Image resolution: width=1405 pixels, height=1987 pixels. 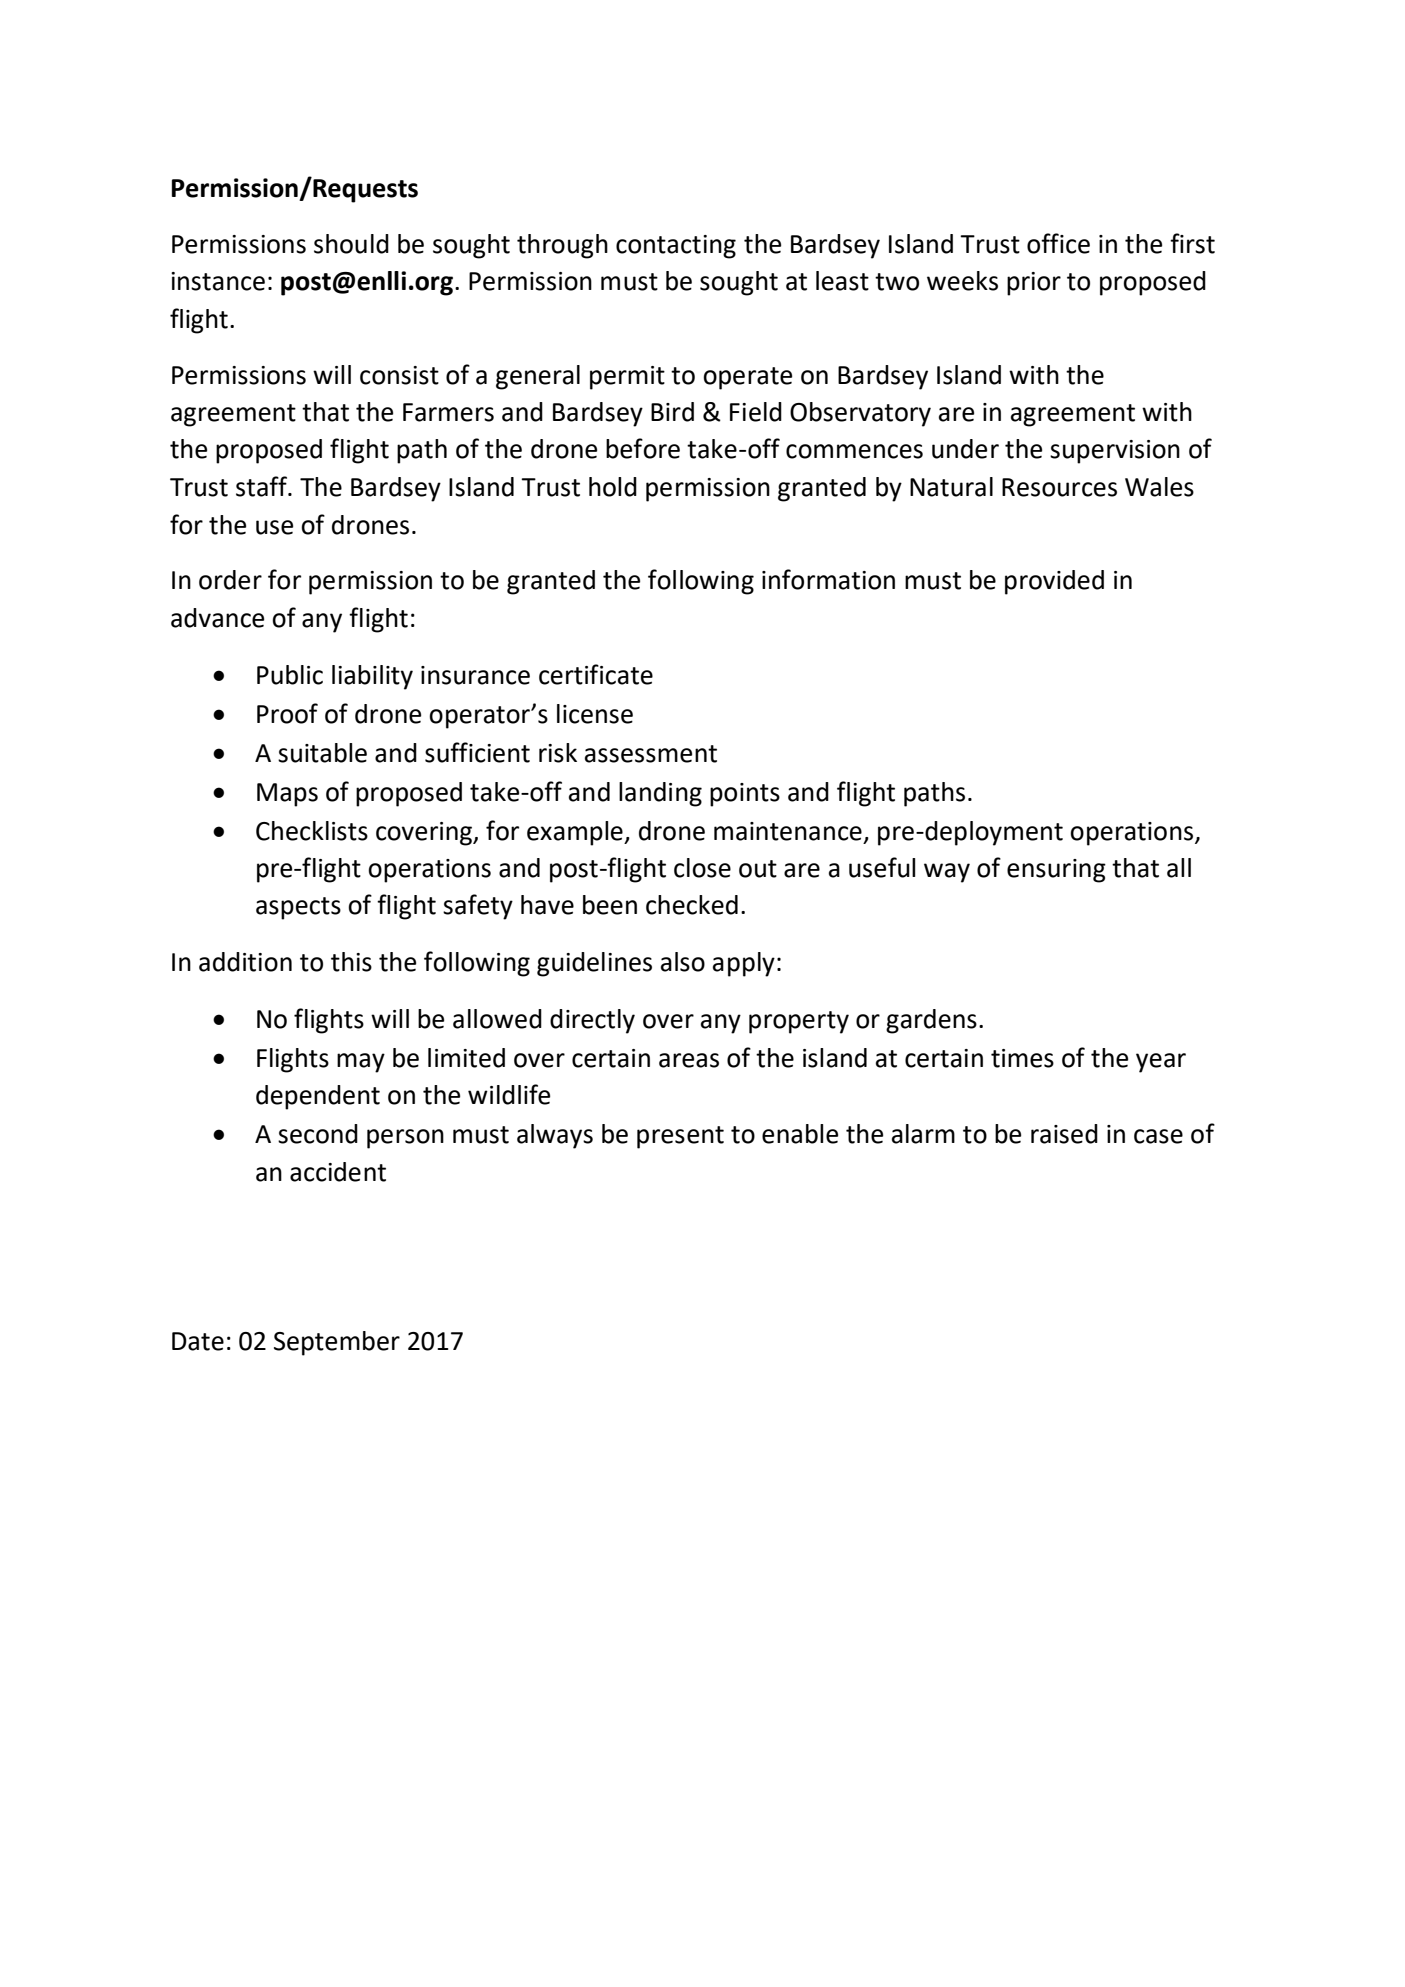 What do you see at coordinates (680, 1137) in the screenshot?
I see `present` at bounding box center [680, 1137].
